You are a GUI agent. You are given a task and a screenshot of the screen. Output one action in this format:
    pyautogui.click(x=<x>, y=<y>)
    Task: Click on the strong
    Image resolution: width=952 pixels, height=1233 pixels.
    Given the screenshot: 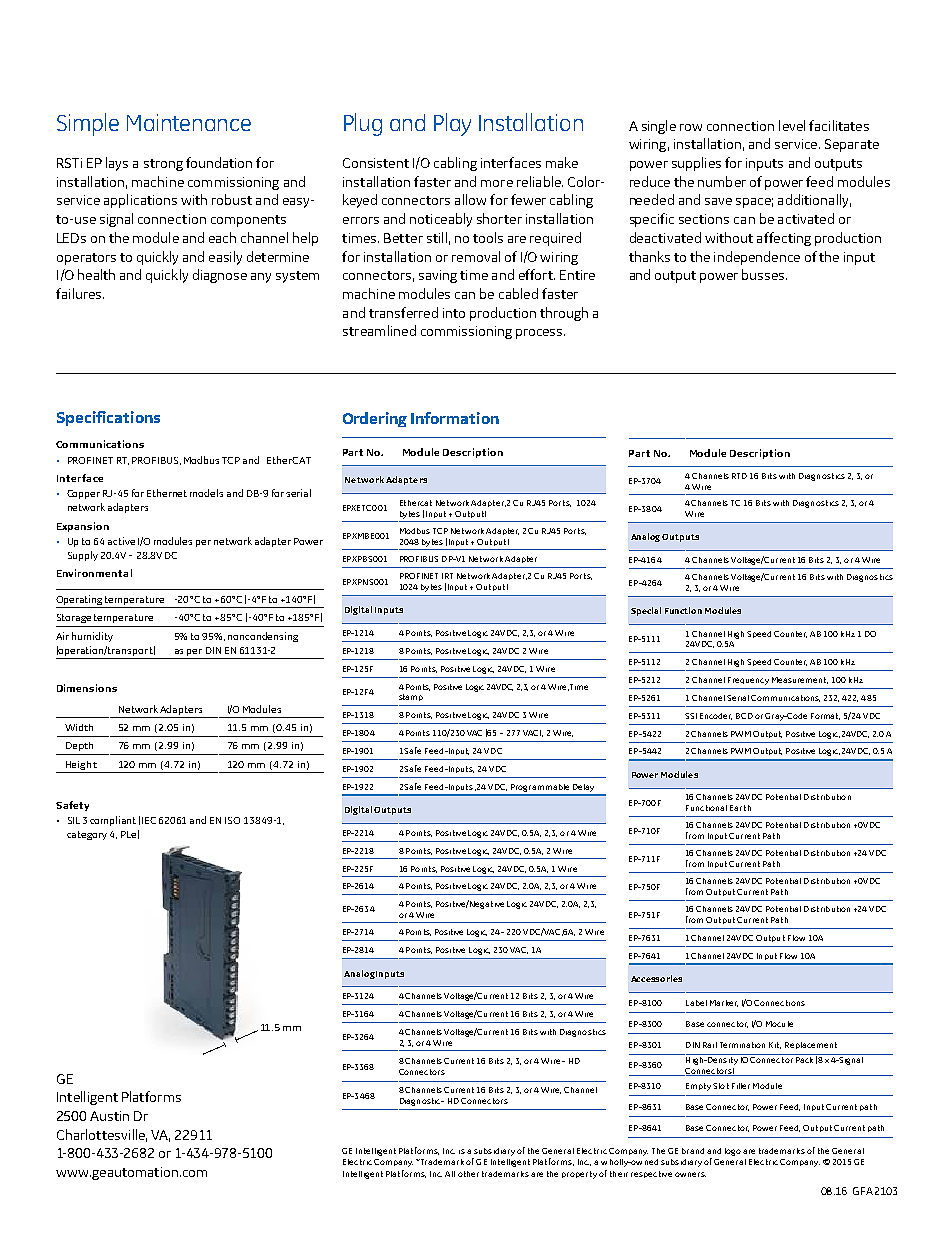 What is the action you would take?
    pyautogui.click(x=163, y=165)
